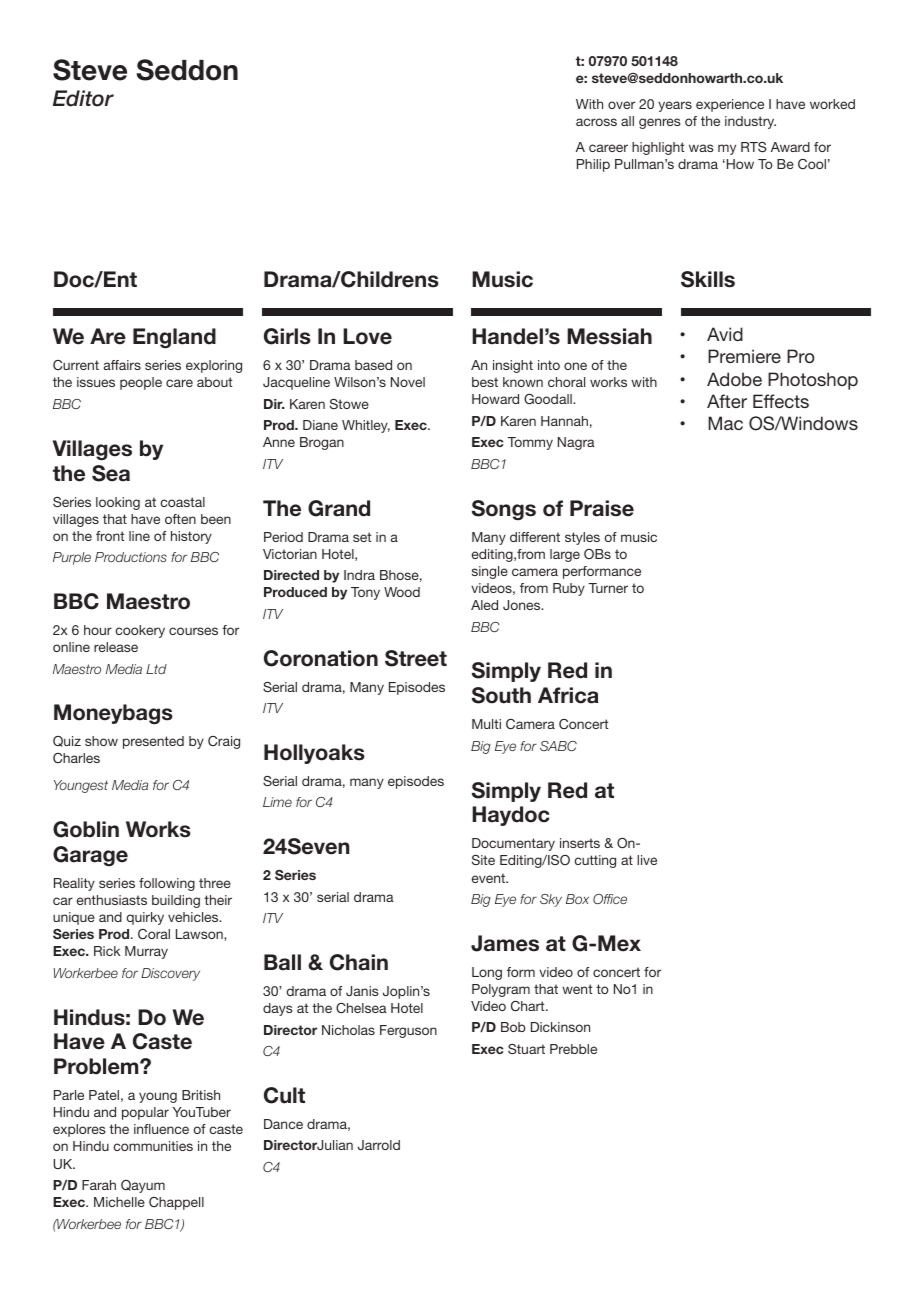 This screenshot has height=1308, width=924. I want to click on Office, so click(610, 899).
